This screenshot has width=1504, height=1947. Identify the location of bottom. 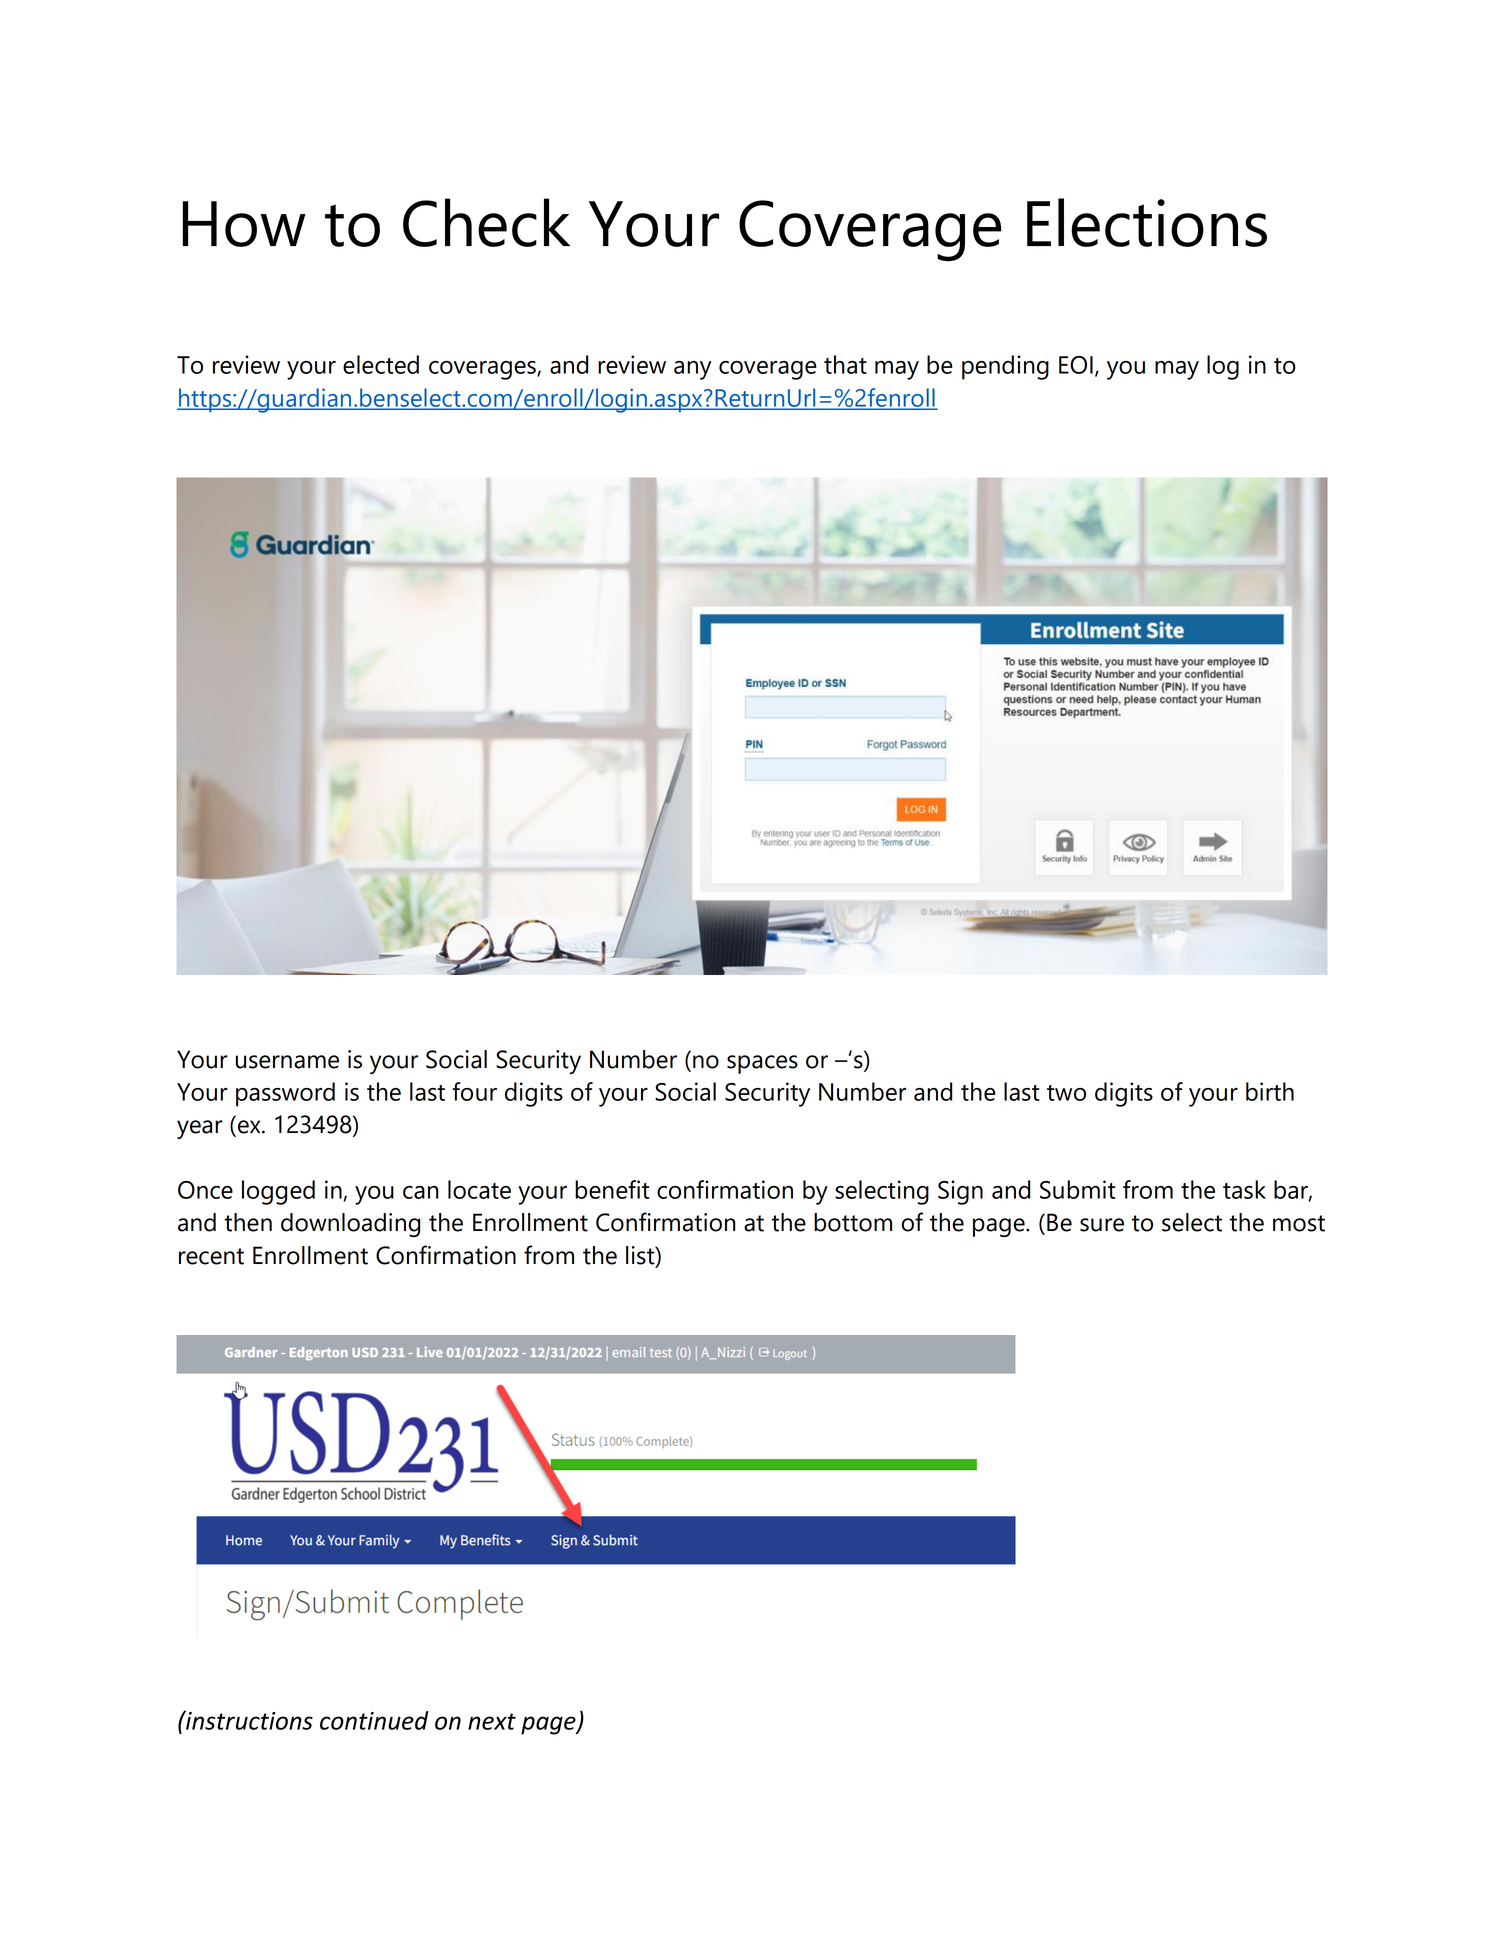
(853, 1222).
